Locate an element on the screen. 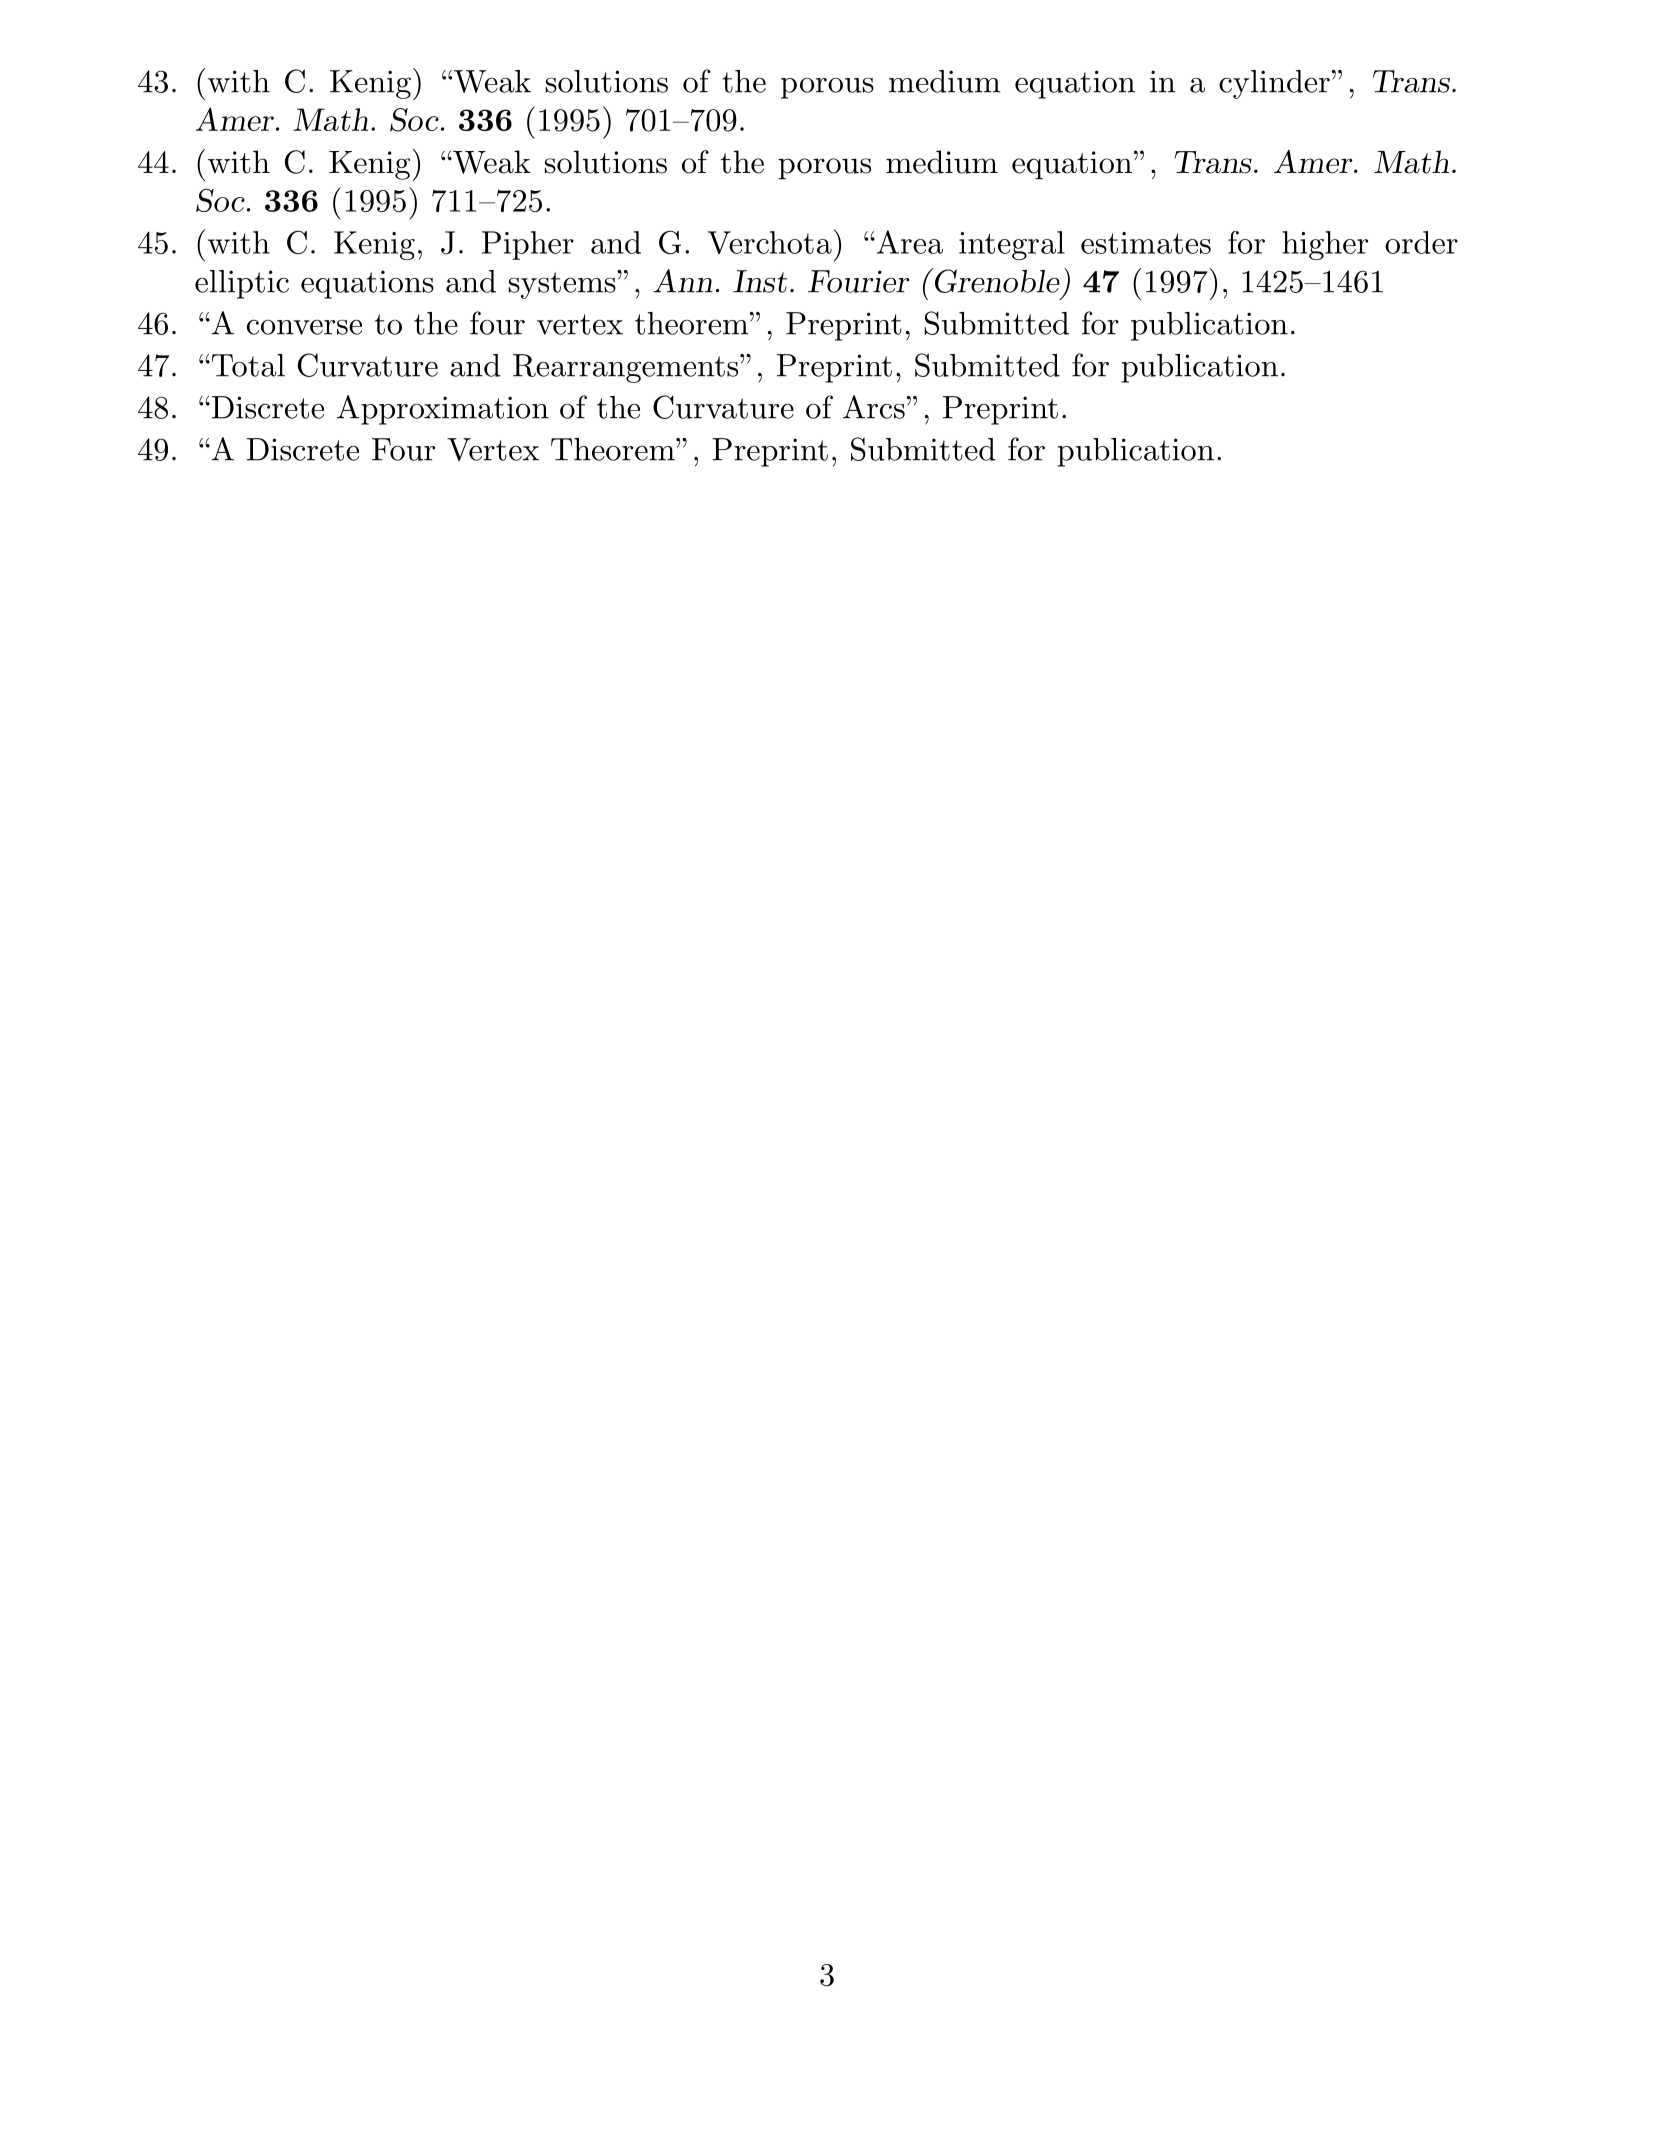  estimates is located at coordinates (1146, 243).
